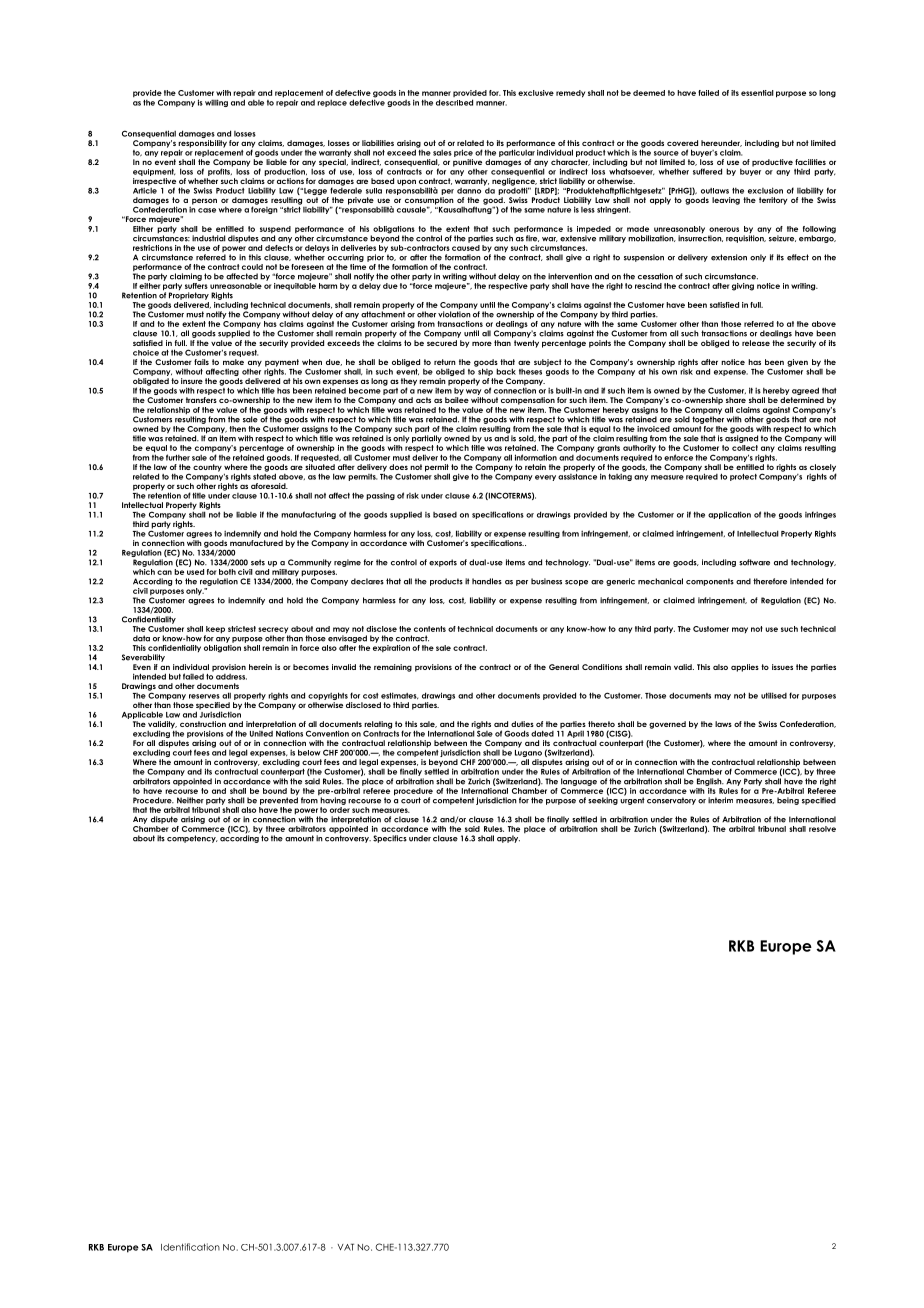 This document has height=1308, width=924. I want to click on essential, so click(757, 93).
